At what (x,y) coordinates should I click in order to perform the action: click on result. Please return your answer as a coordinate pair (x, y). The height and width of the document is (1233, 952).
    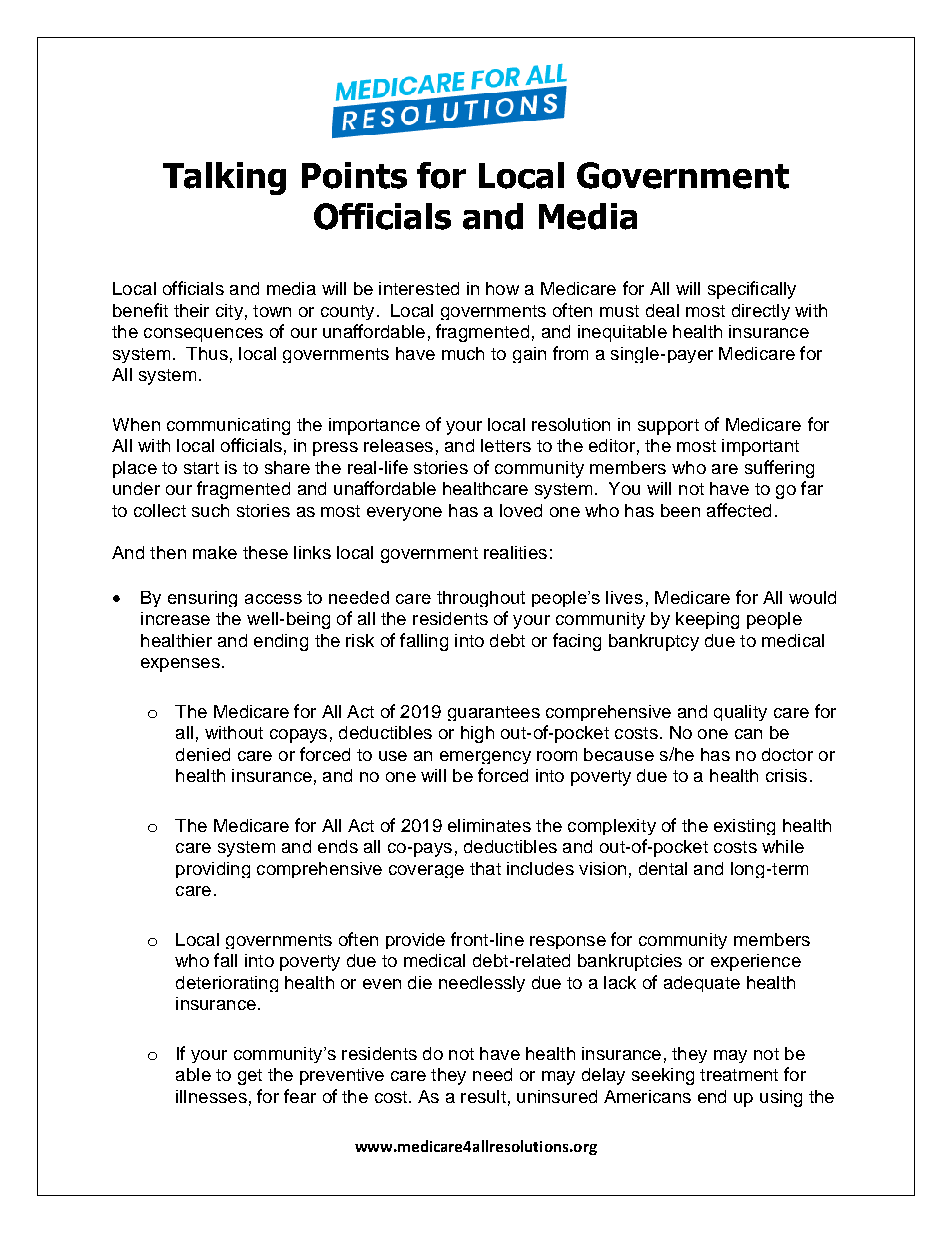
    Looking at the image, I should click on (483, 1096).
